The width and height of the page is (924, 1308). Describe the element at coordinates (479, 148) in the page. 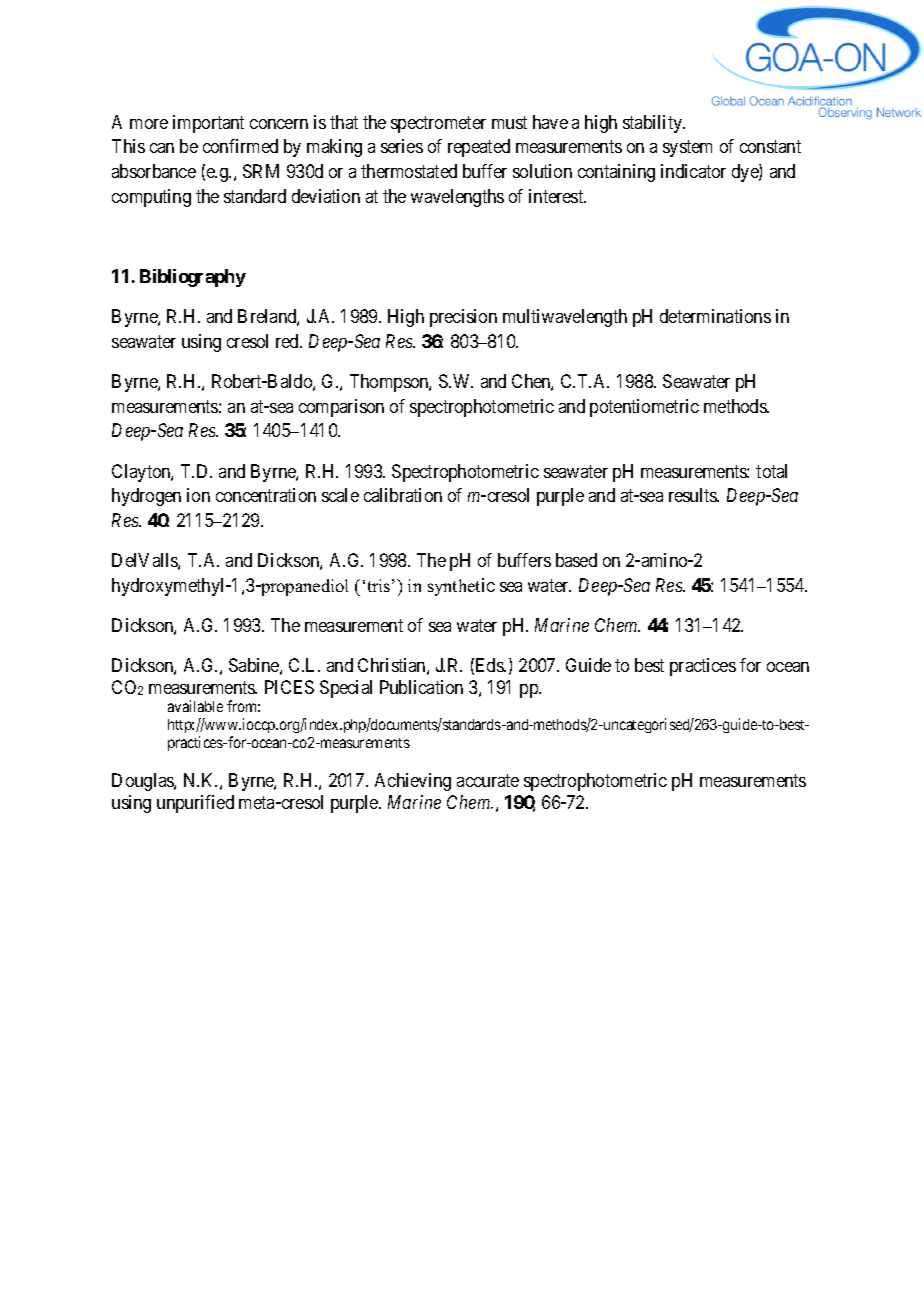

I see `repeated` at that location.
